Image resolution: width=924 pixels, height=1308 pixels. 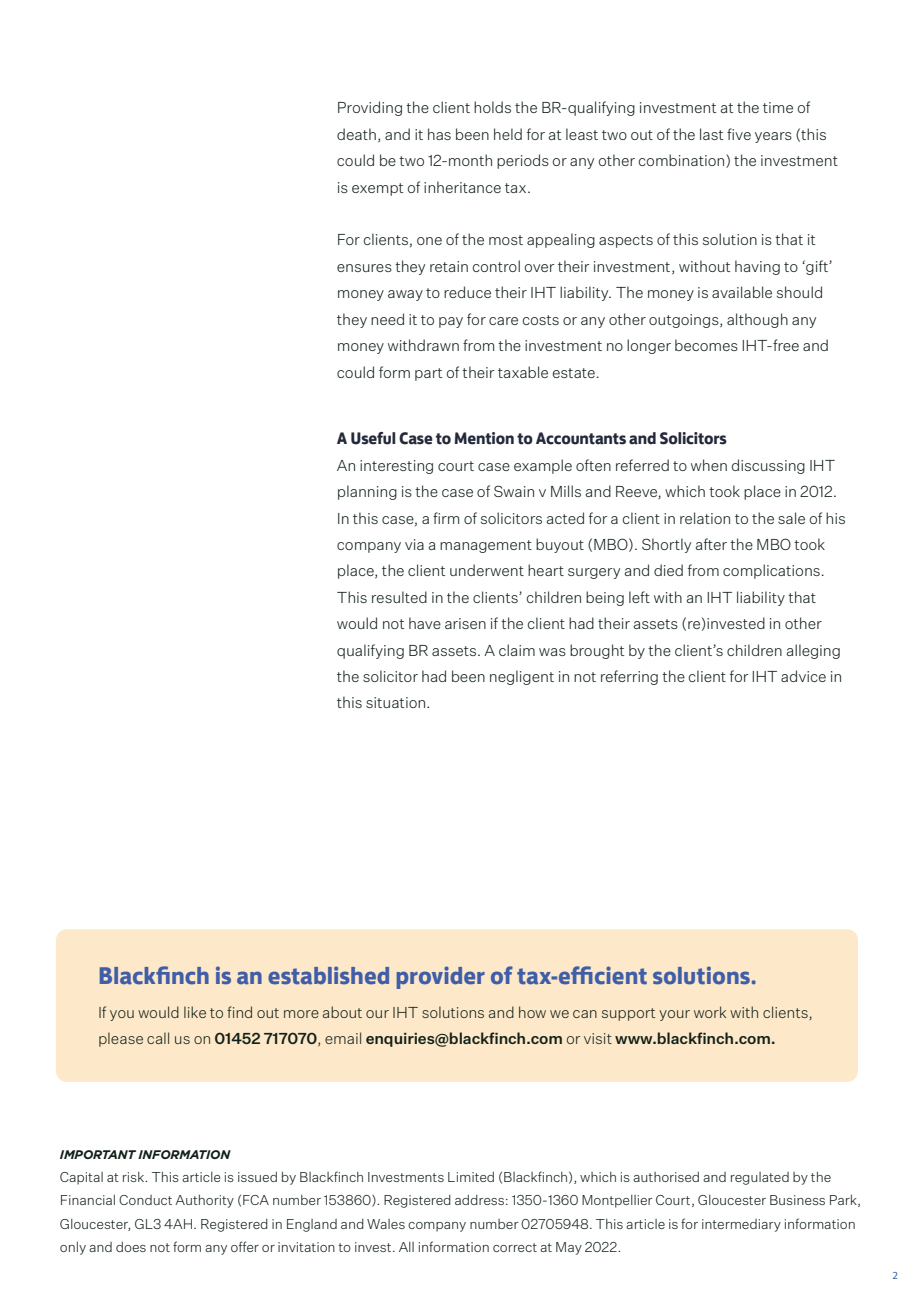 I want to click on situation, so click(x=397, y=702).
